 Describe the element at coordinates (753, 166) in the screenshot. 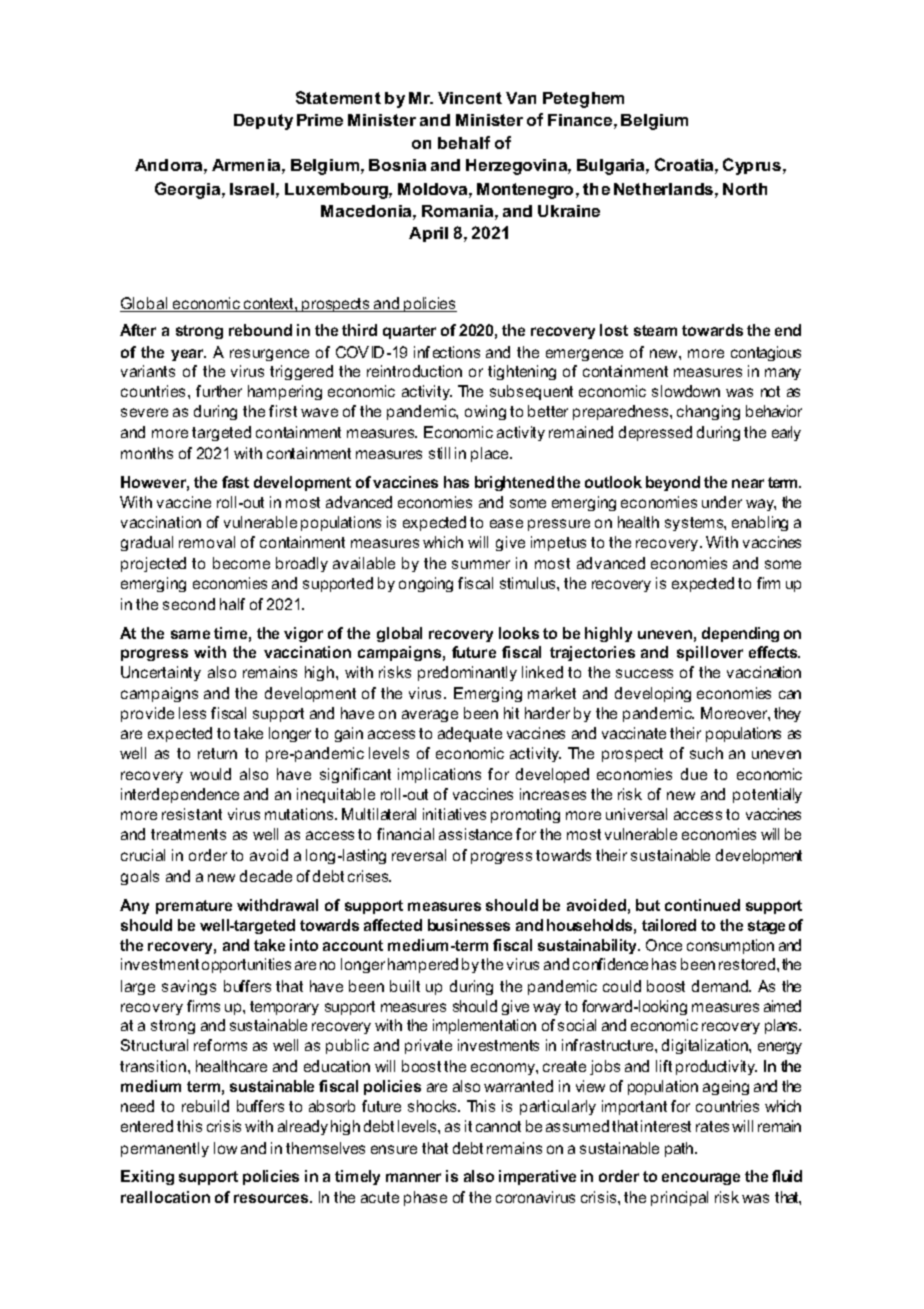

I see `Cyprus` at that location.
